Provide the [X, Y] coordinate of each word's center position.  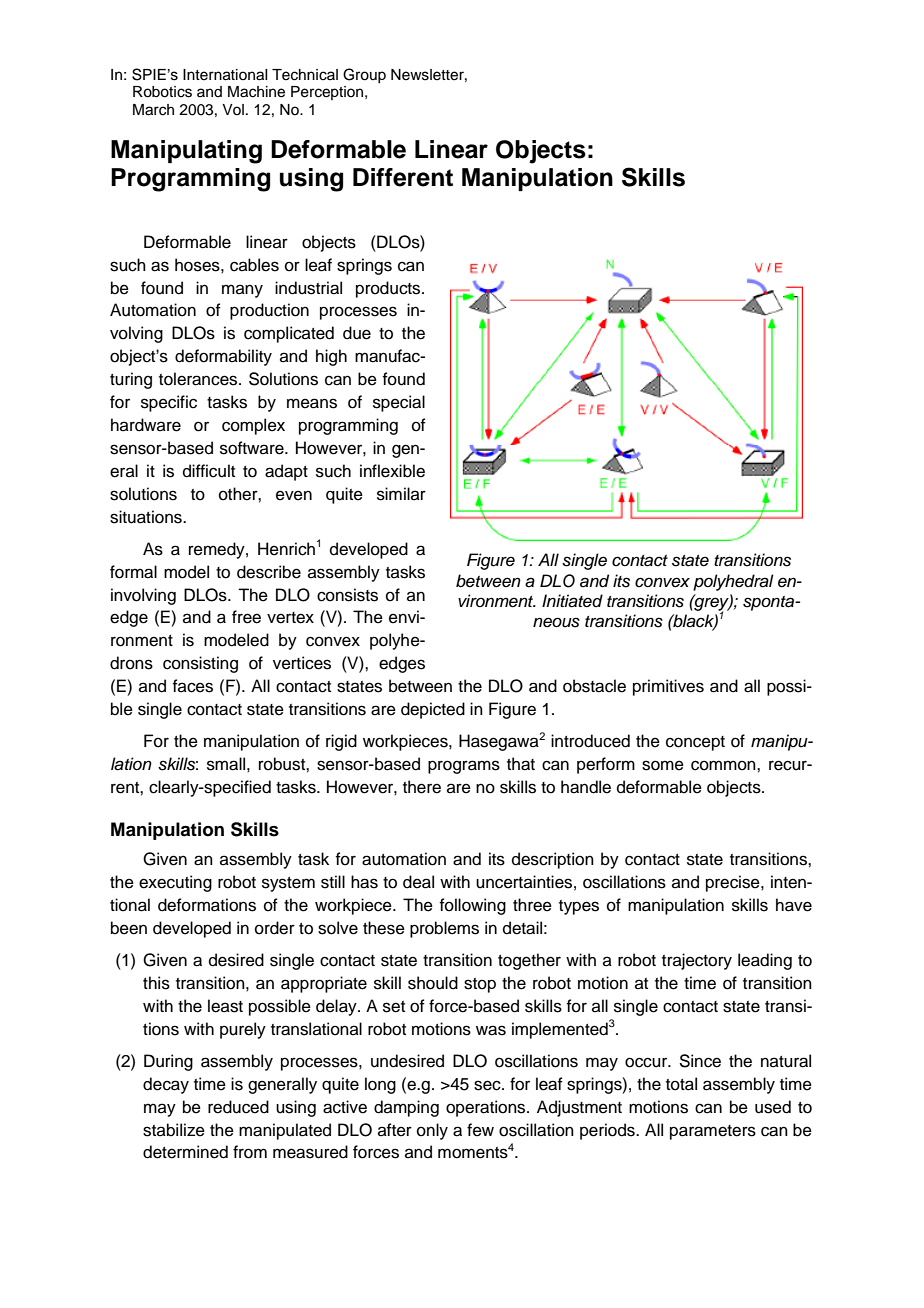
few [480, 1130]
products [389, 289]
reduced [238, 1107]
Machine [256, 92]
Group [364, 75]
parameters [713, 1132]
